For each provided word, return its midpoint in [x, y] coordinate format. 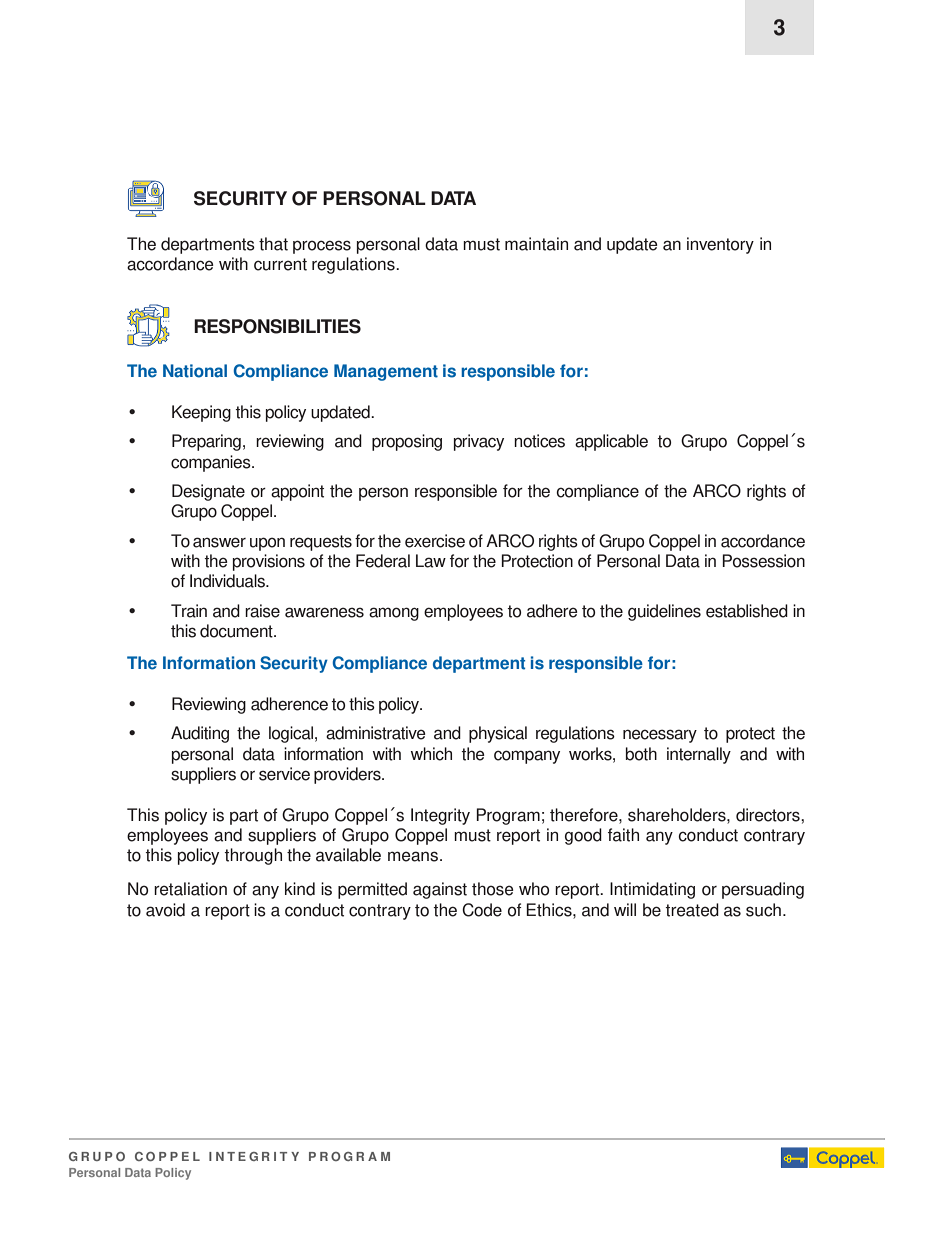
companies [212, 463]
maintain [536, 244]
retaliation [190, 889]
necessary [660, 736]
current [280, 264]
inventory [720, 245]
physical [498, 734]
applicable [611, 442]
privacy [479, 442]
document [237, 631]
